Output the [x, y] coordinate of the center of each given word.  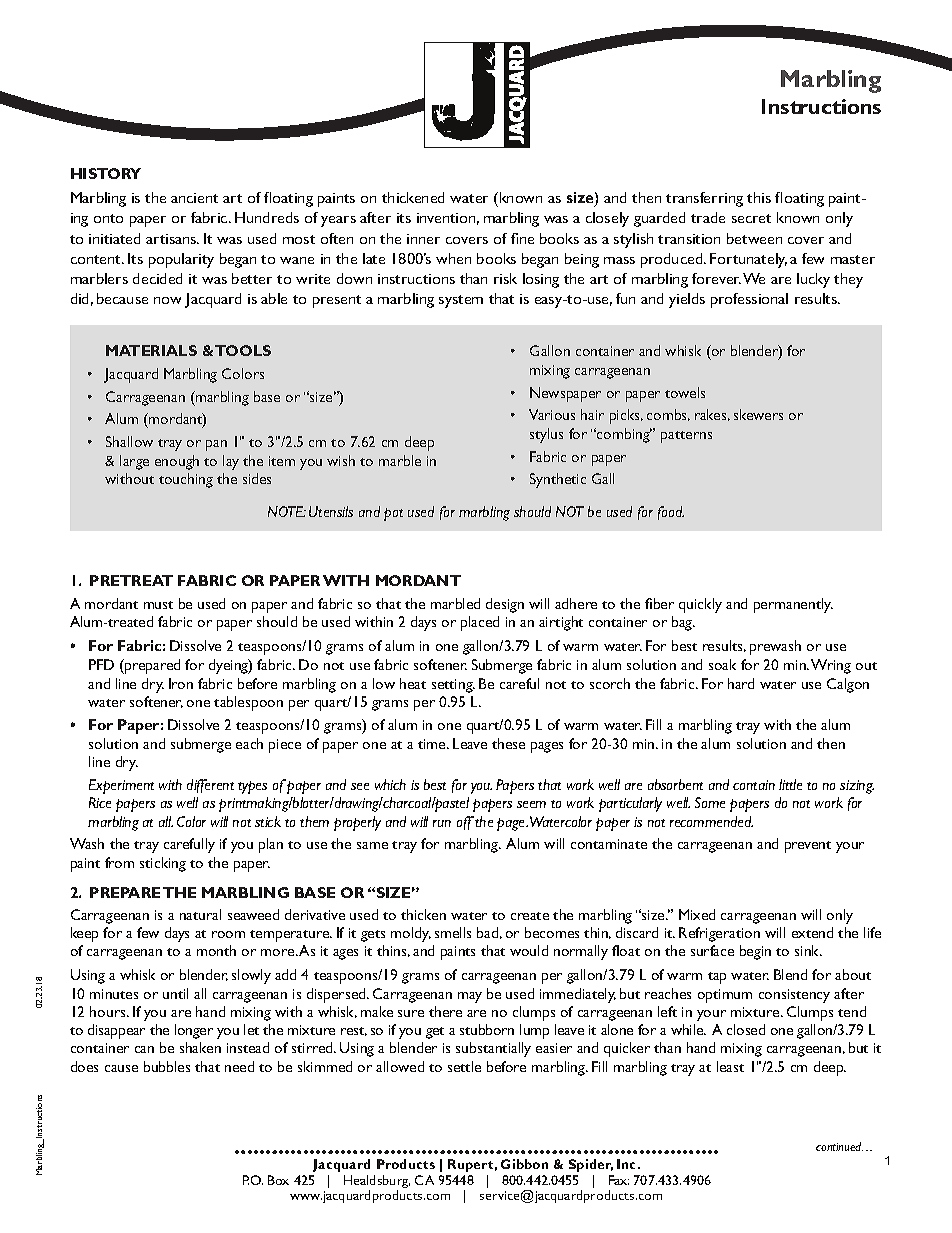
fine [522, 238]
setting [453, 686]
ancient [194, 198]
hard [741, 683]
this [759, 197]
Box [278, 1180]
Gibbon [524, 1164]
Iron [181, 683]
